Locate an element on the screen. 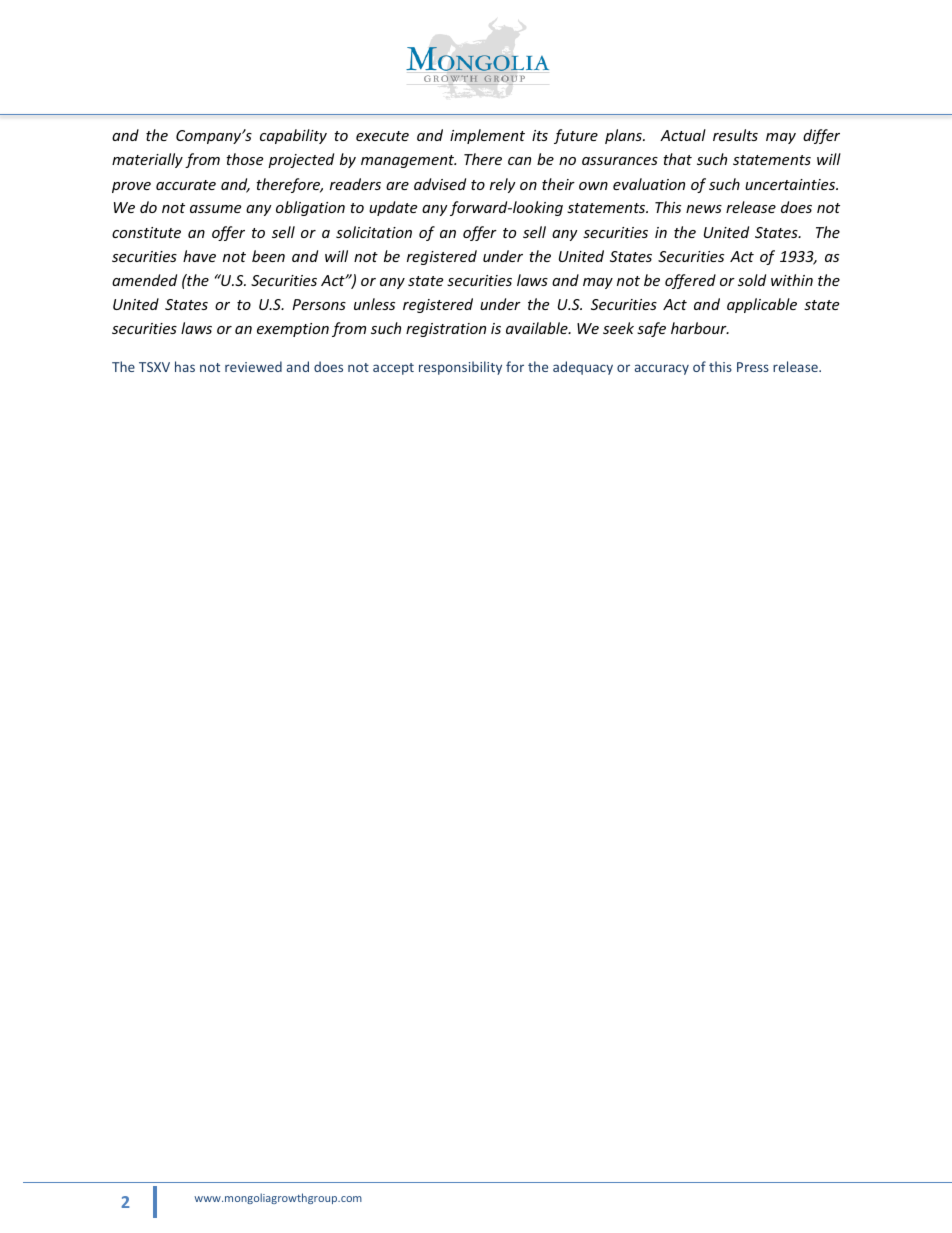  have is located at coordinates (199, 256).
